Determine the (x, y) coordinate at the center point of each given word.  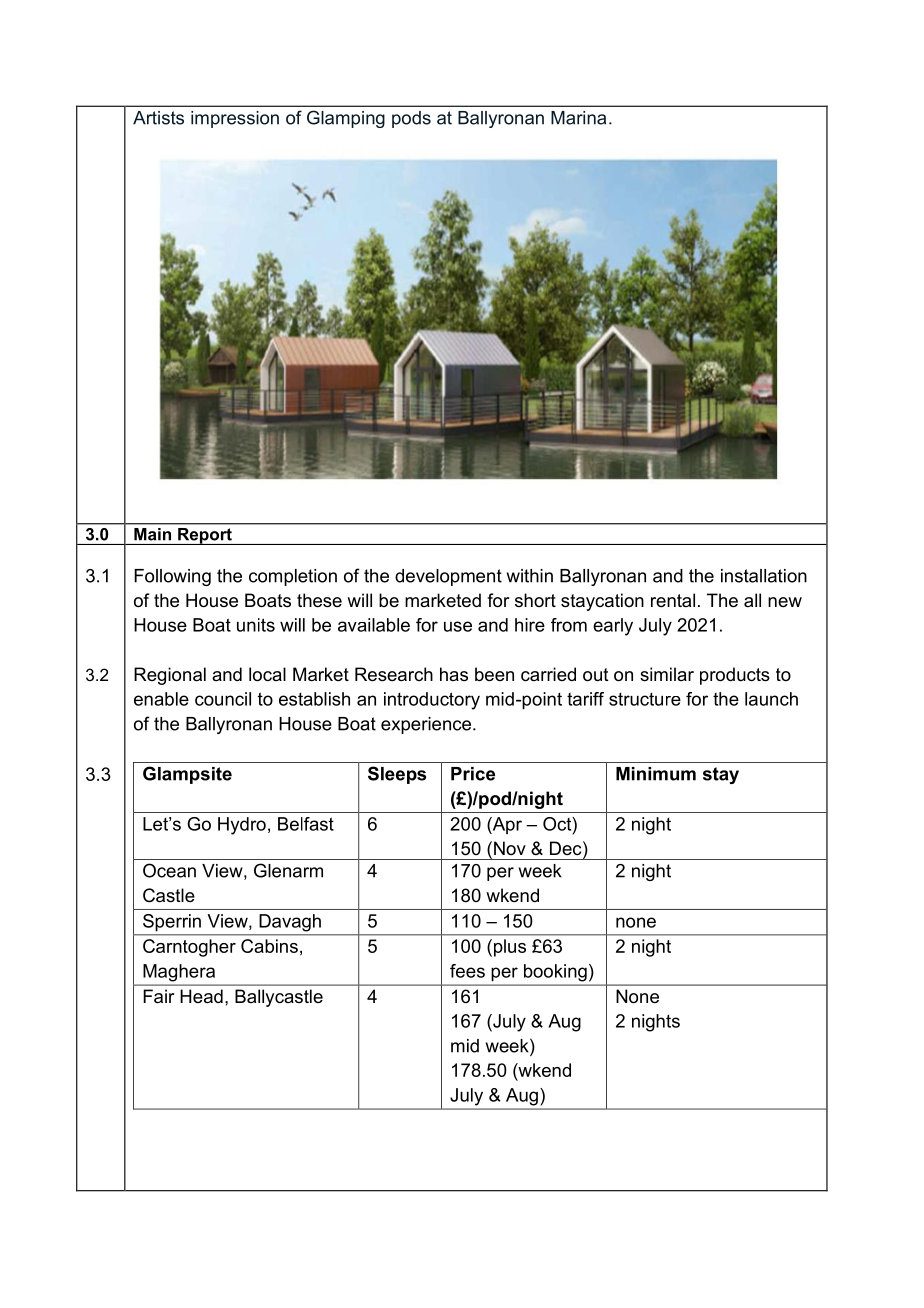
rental (673, 600)
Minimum (656, 774)
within (530, 576)
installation (764, 576)
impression (235, 119)
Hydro (242, 826)
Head (201, 996)
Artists (158, 118)
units (256, 625)
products (735, 676)
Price (473, 774)
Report (205, 536)
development (448, 577)
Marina (578, 118)
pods (411, 119)
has (454, 674)
